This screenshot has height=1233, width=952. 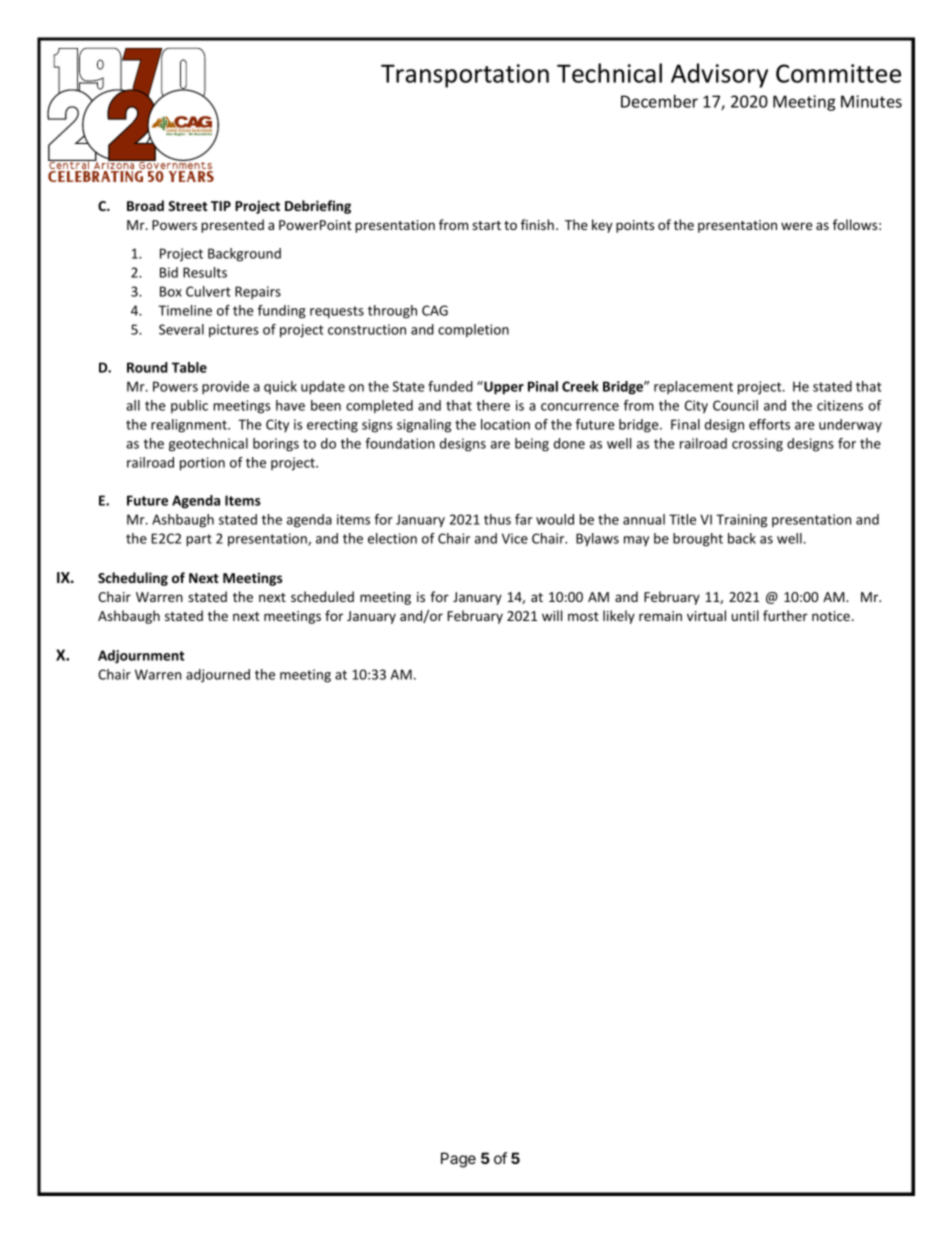 What do you see at coordinates (785, 615) in the screenshot?
I see `further` at bounding box center [785, 615].
